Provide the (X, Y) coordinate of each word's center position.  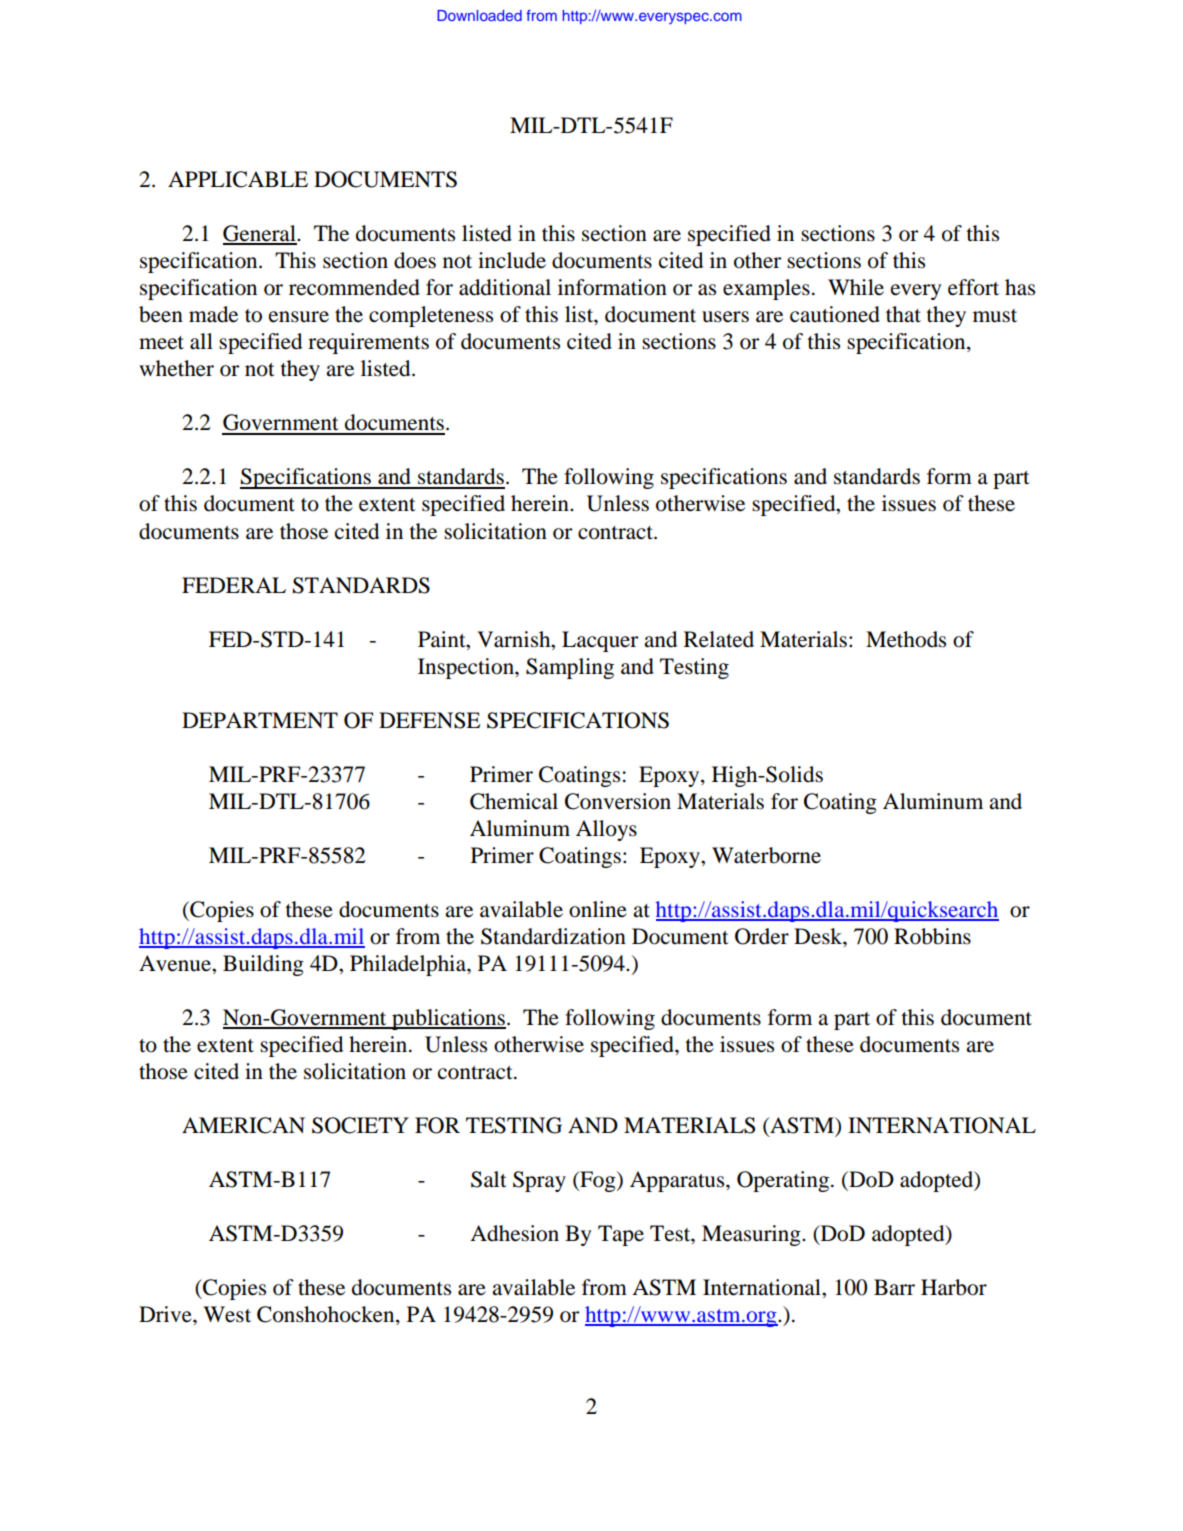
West (227, 1314)
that (903, 314)
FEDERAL (234, 585)
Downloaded (479, 15)
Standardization (553, 936)
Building (263, 965)
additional (505, 287)
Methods (906, 639)
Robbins (932, 936)
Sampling (570, 668)
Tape (621, 1235)
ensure (299, 317)
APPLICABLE (238, 179)
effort (973, 287)
